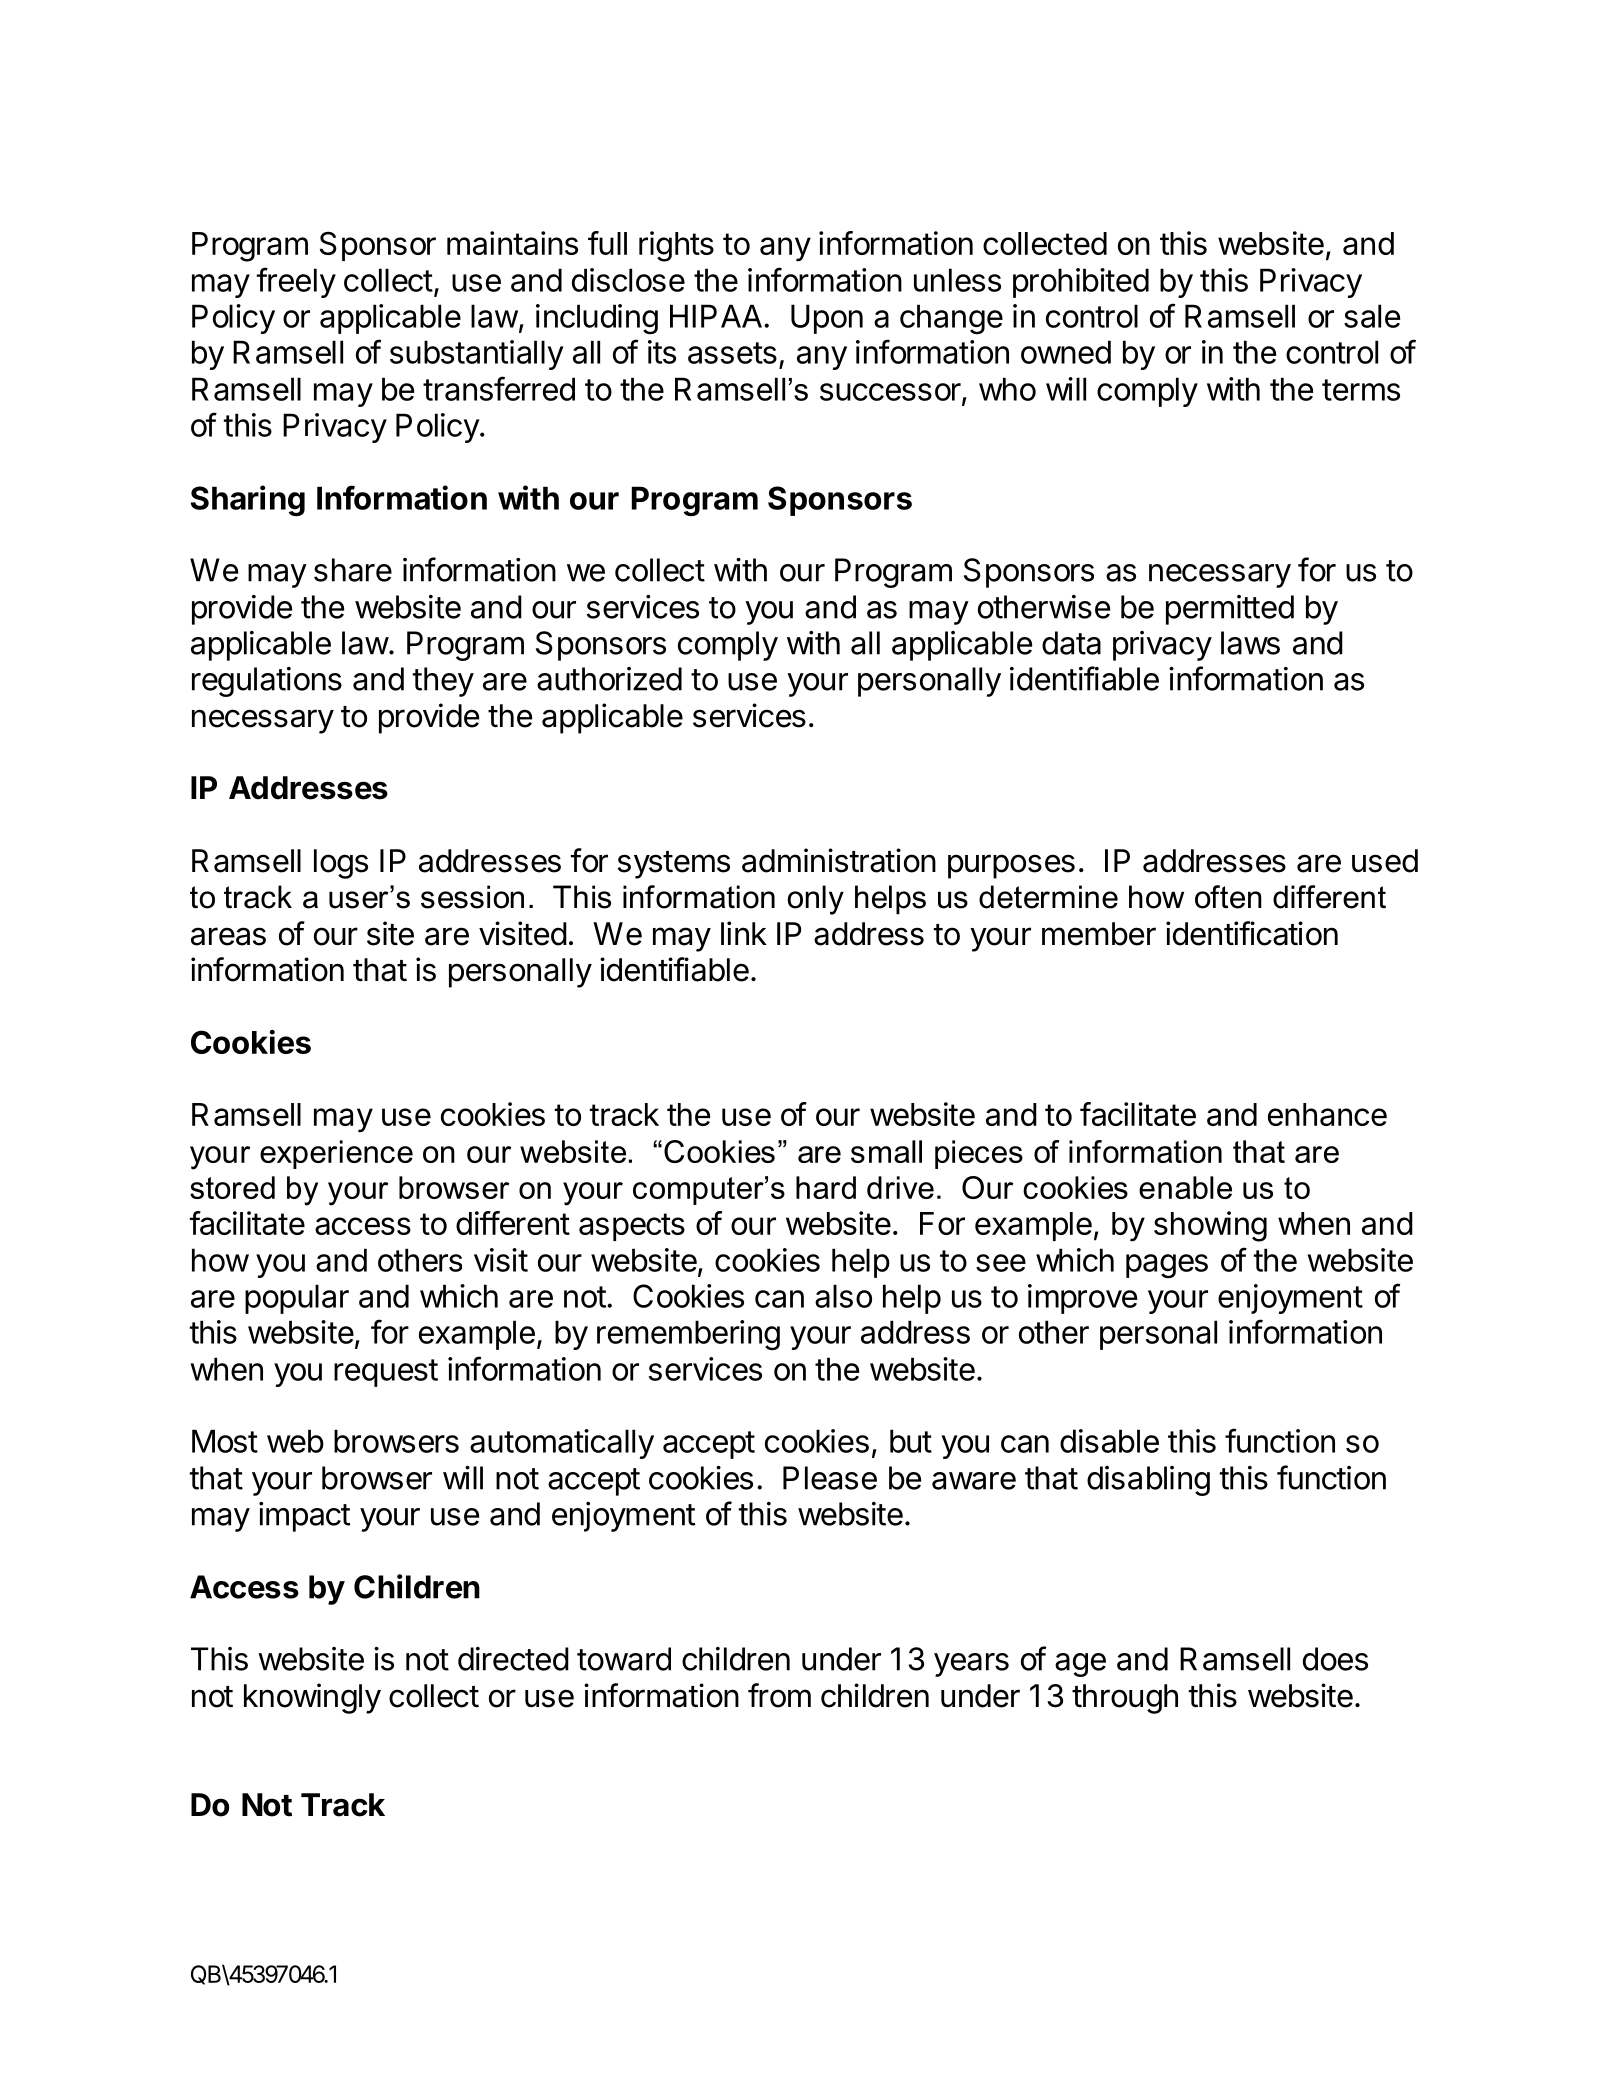 The image size is (1609, 2082). I want to click on from, so click(779, 1695).
